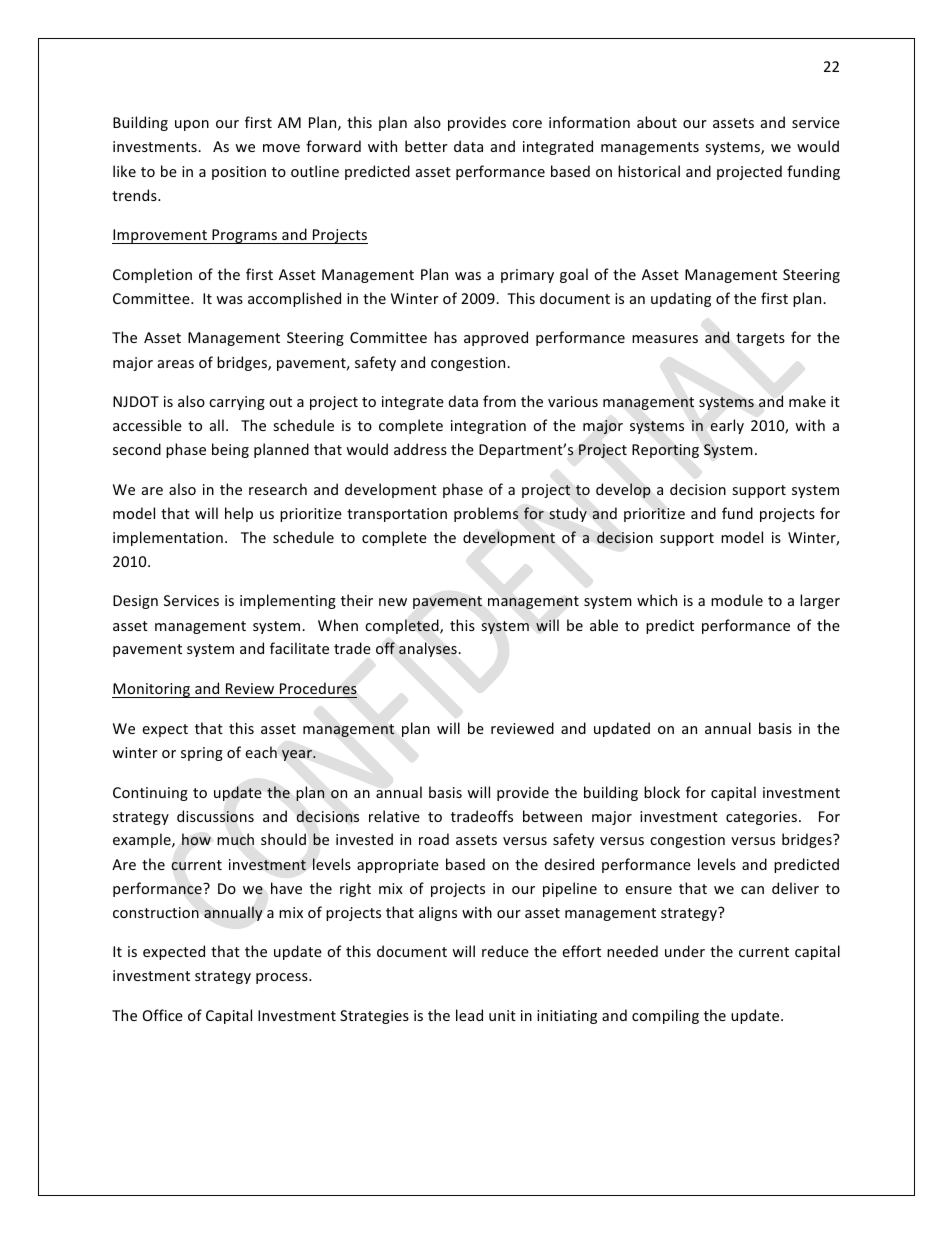 The height and width of the screenshot is (1233, 952). What do you see at coordinates (761, 818) in the screenshot?
I see `categories` at bounding box center [761, 818].
